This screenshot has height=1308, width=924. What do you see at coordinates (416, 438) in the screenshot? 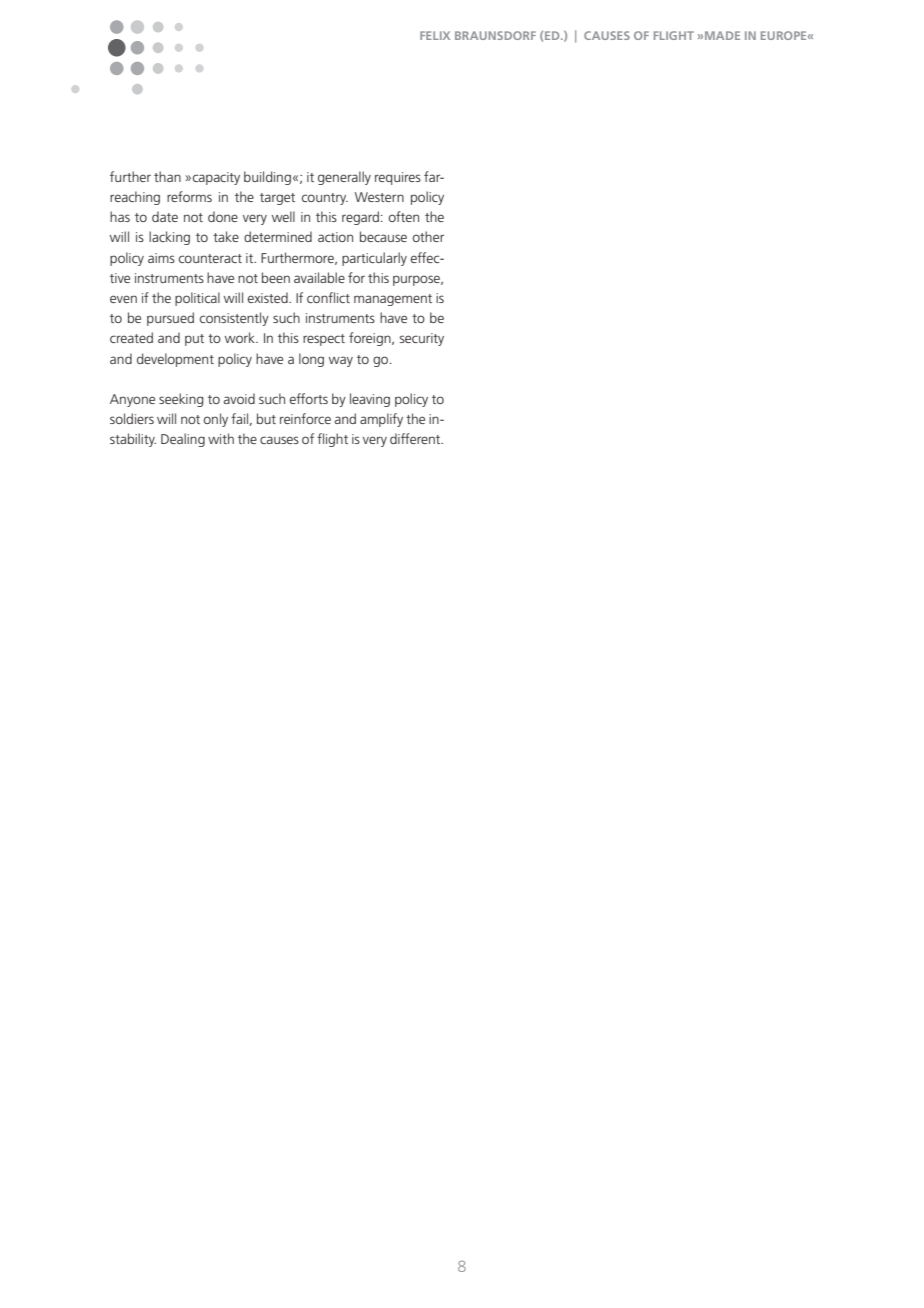
I see `different` at bounding box center [416, 438].
